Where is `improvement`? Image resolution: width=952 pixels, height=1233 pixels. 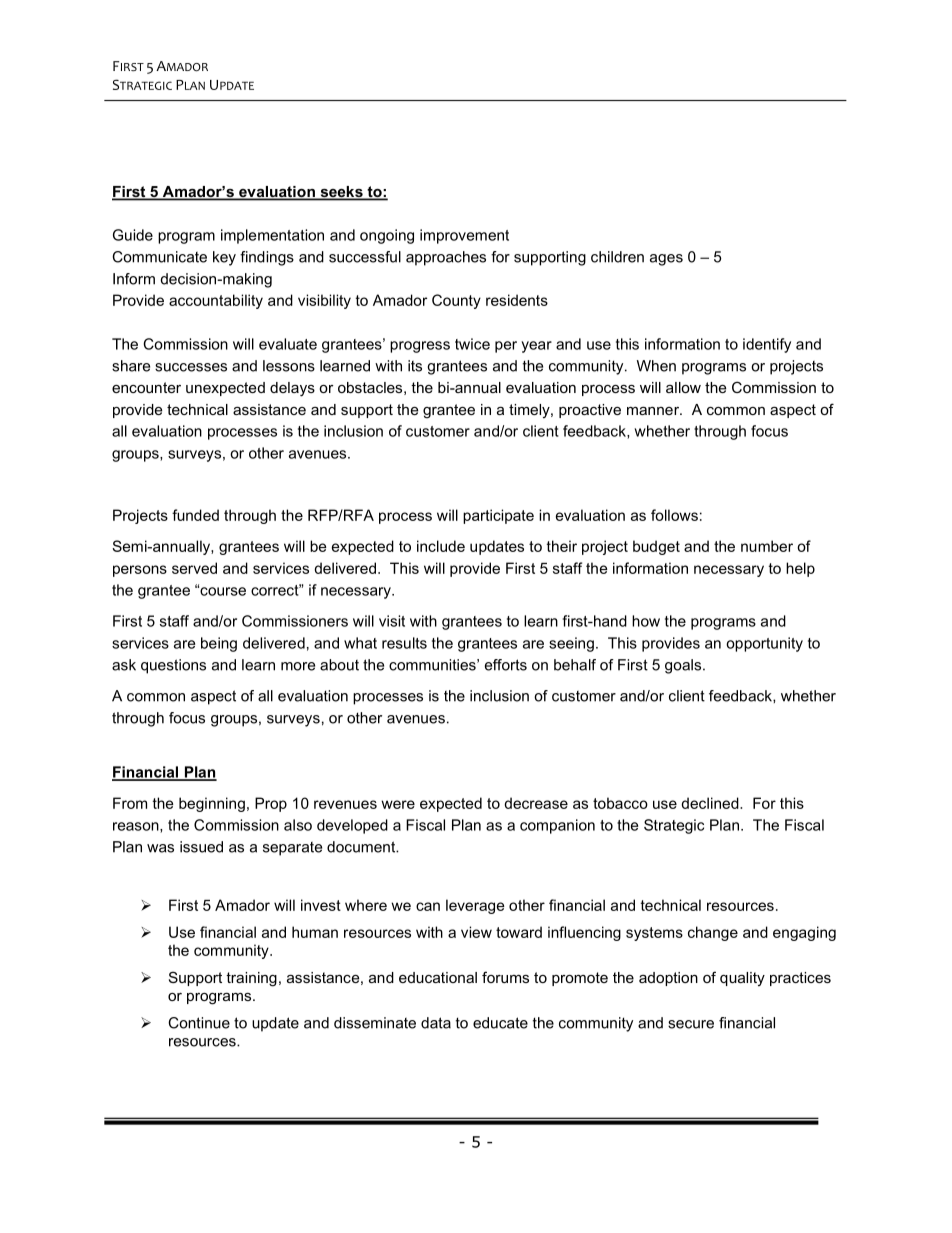
improvement is located at coordinates (464, 236).
